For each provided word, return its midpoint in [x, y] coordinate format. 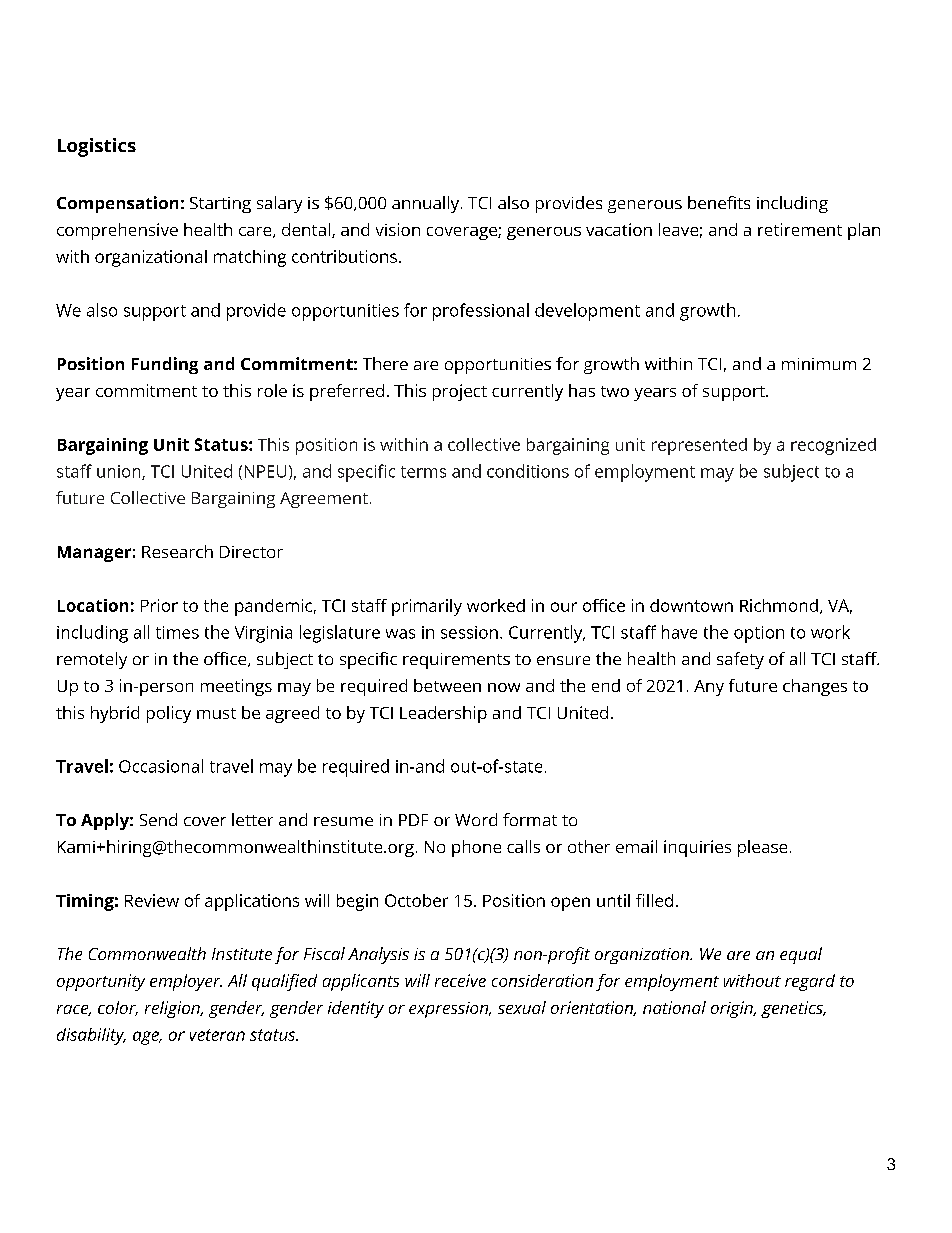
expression [450, 1010]
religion [173, 1009]
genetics [793, 1009]
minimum [819, 364]
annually [427, 204]
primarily [427, 607]
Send [158, 819]
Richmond [779, 605]
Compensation [117, 204]
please [762, 848]
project [460, 392]
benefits [719, 202]
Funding [165, 365]
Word [476, 819]
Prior [159, 605]
